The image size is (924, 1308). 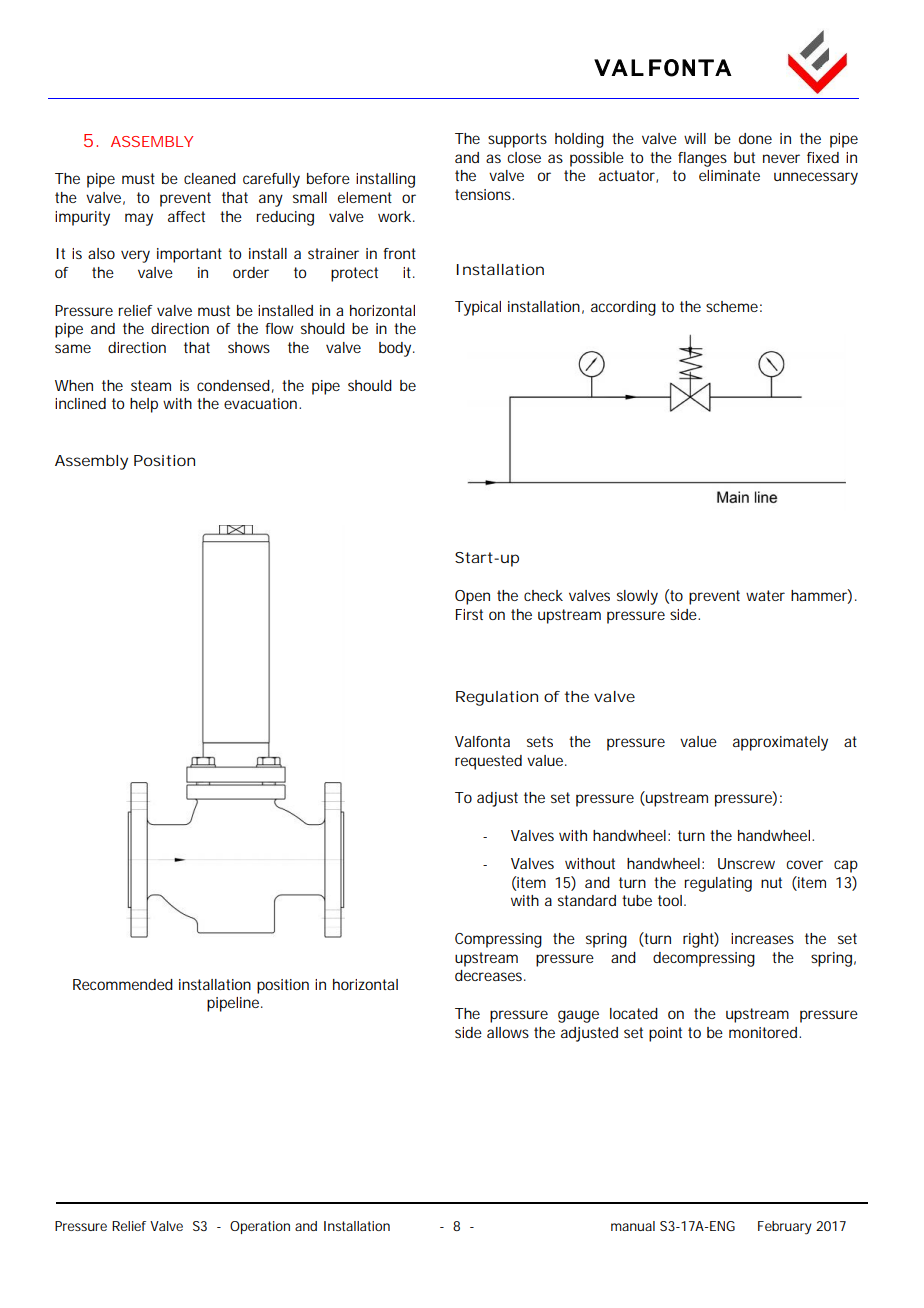 What do you see at coordinates (260, 1227) in the screenshot?
I see `Operation` at bounding box center [260, 1227].
